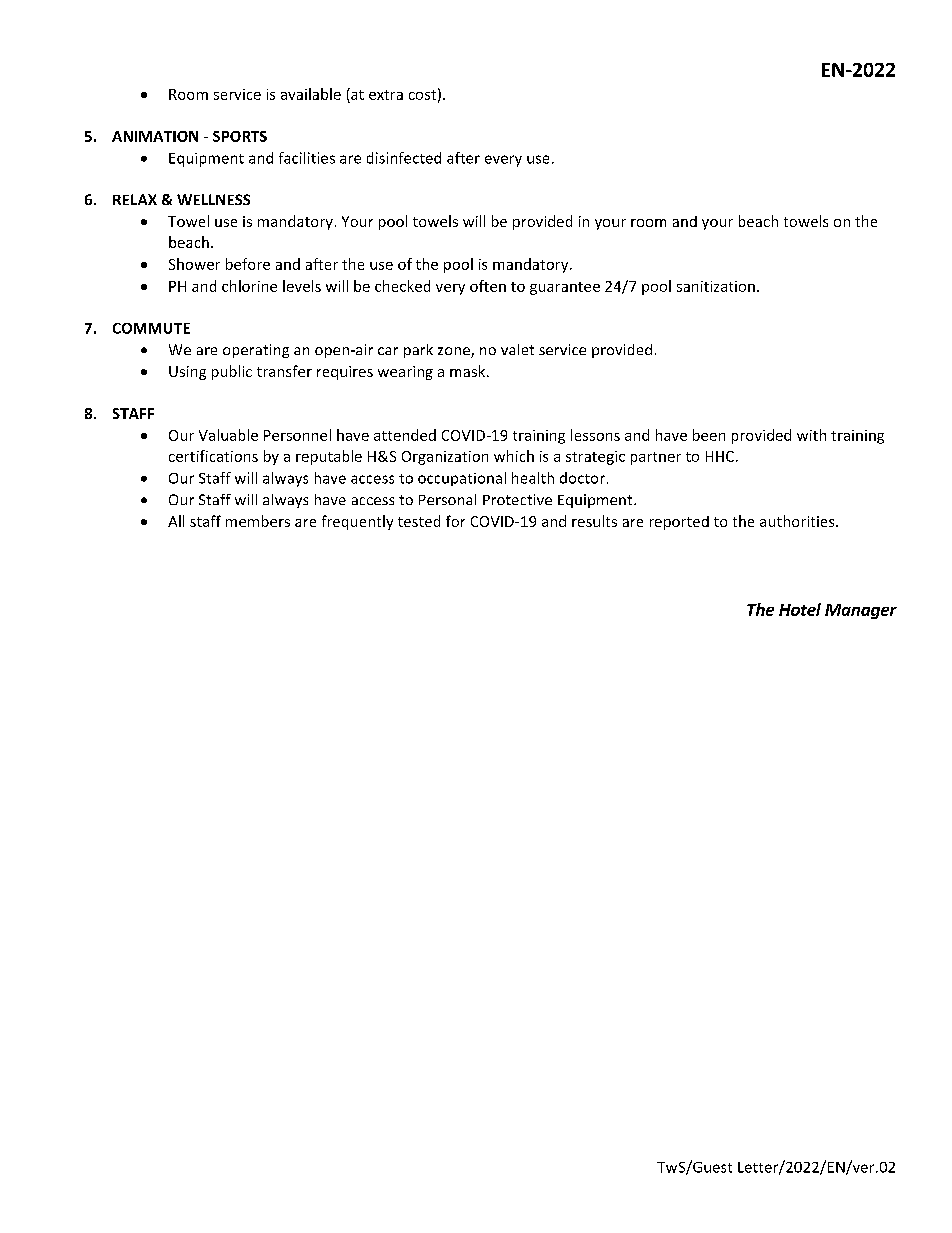 The image size is (952, 1233). I want to click on operating, so click(256, 351).
